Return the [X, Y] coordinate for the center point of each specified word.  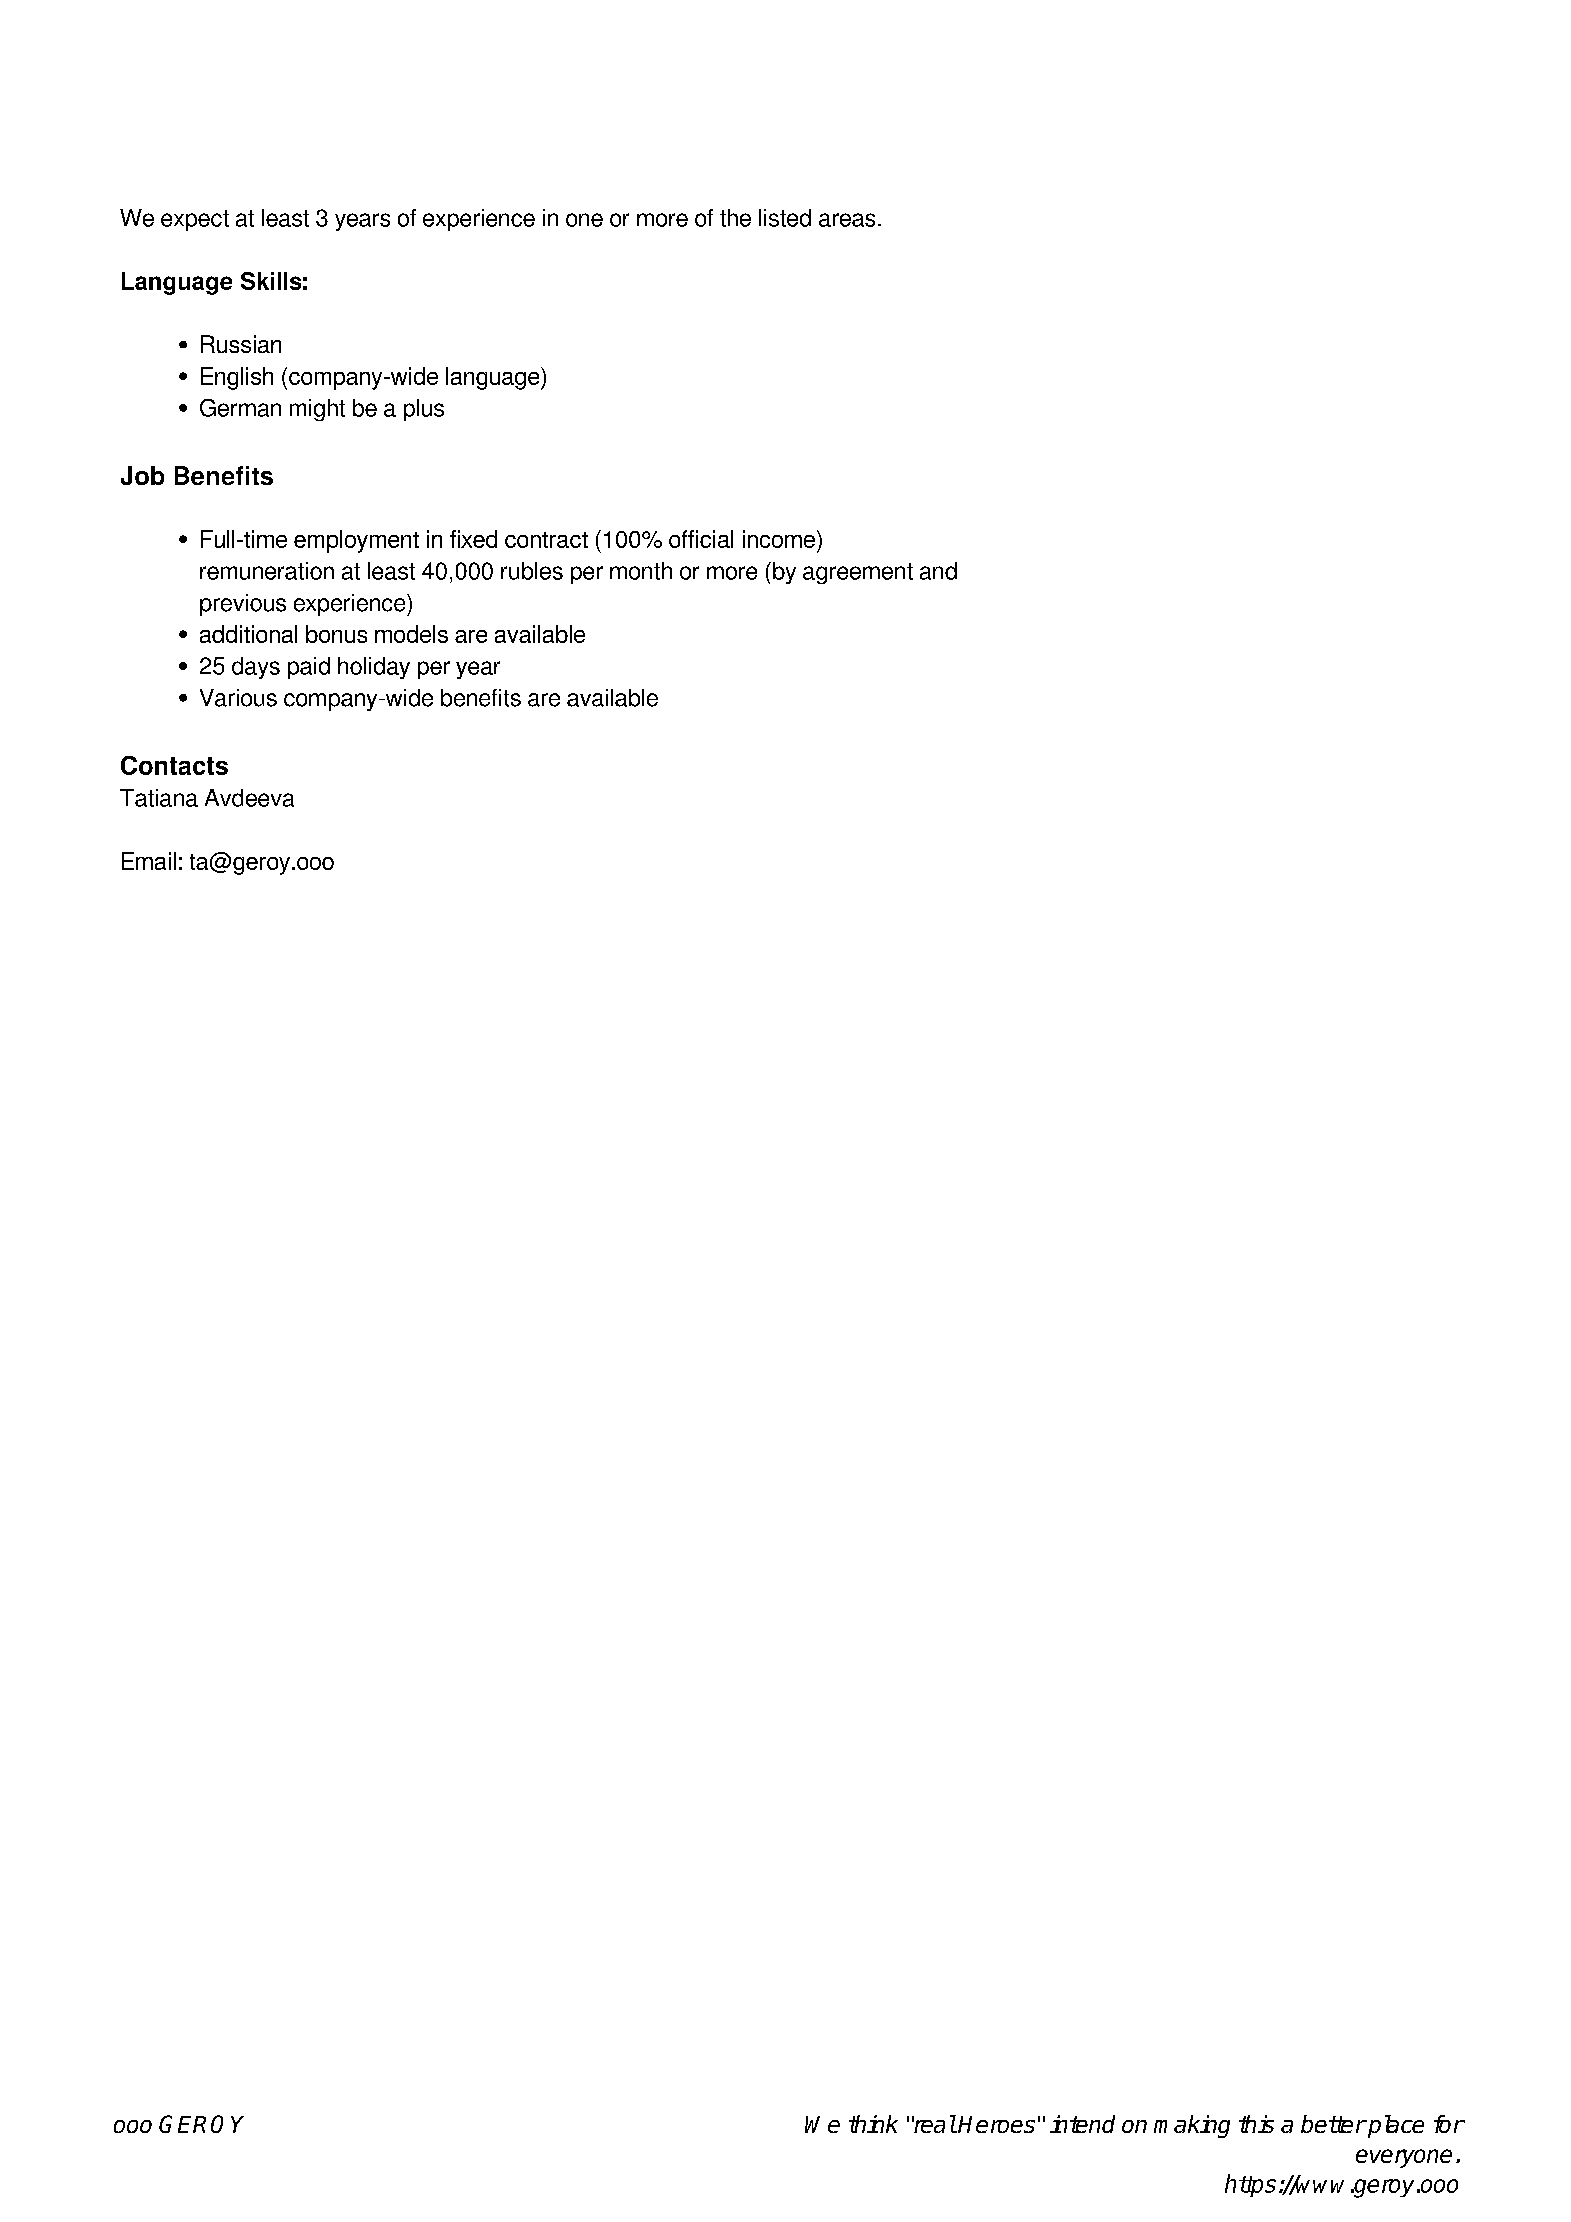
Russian [241, 344]
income [779, 539]
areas [847, 220]
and [938, 571]
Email [149, 861]
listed [785, 218]
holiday [374, 668]
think [873, 2124]
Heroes [996, 2124]
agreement [858, 573]
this [1256, 2124]
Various [238, 698]
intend [1082, 2124]
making [1192, 2126]
